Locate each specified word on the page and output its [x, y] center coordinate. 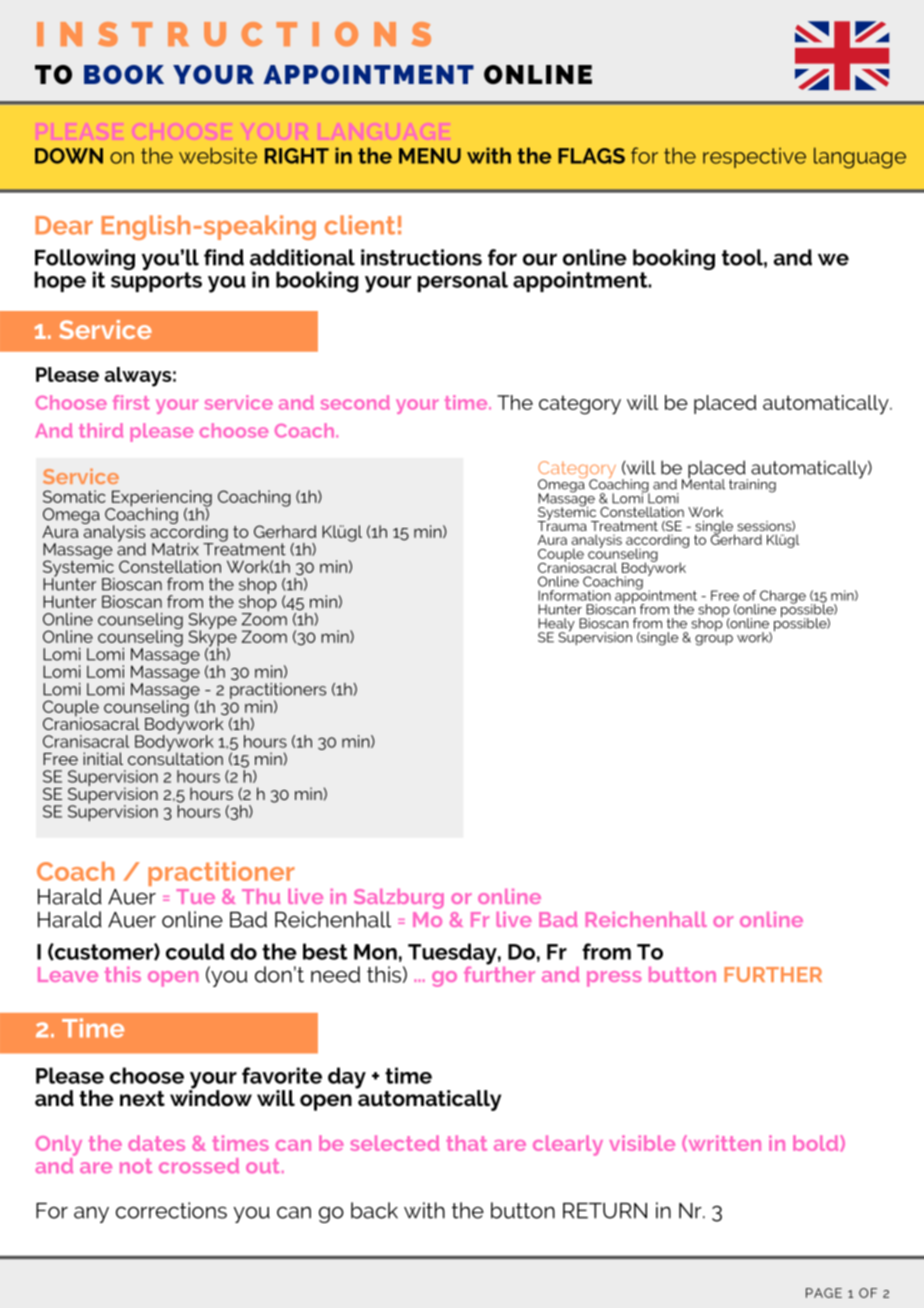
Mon [375, 952]
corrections [171, 1210]
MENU [430, 156]
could [195, 951]
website [218, 155]
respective [754, 158]
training [752, 486]
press [614, 979]
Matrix [175, 549]
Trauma [562, 524]
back [374, 1210]
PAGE [824, 1293]
